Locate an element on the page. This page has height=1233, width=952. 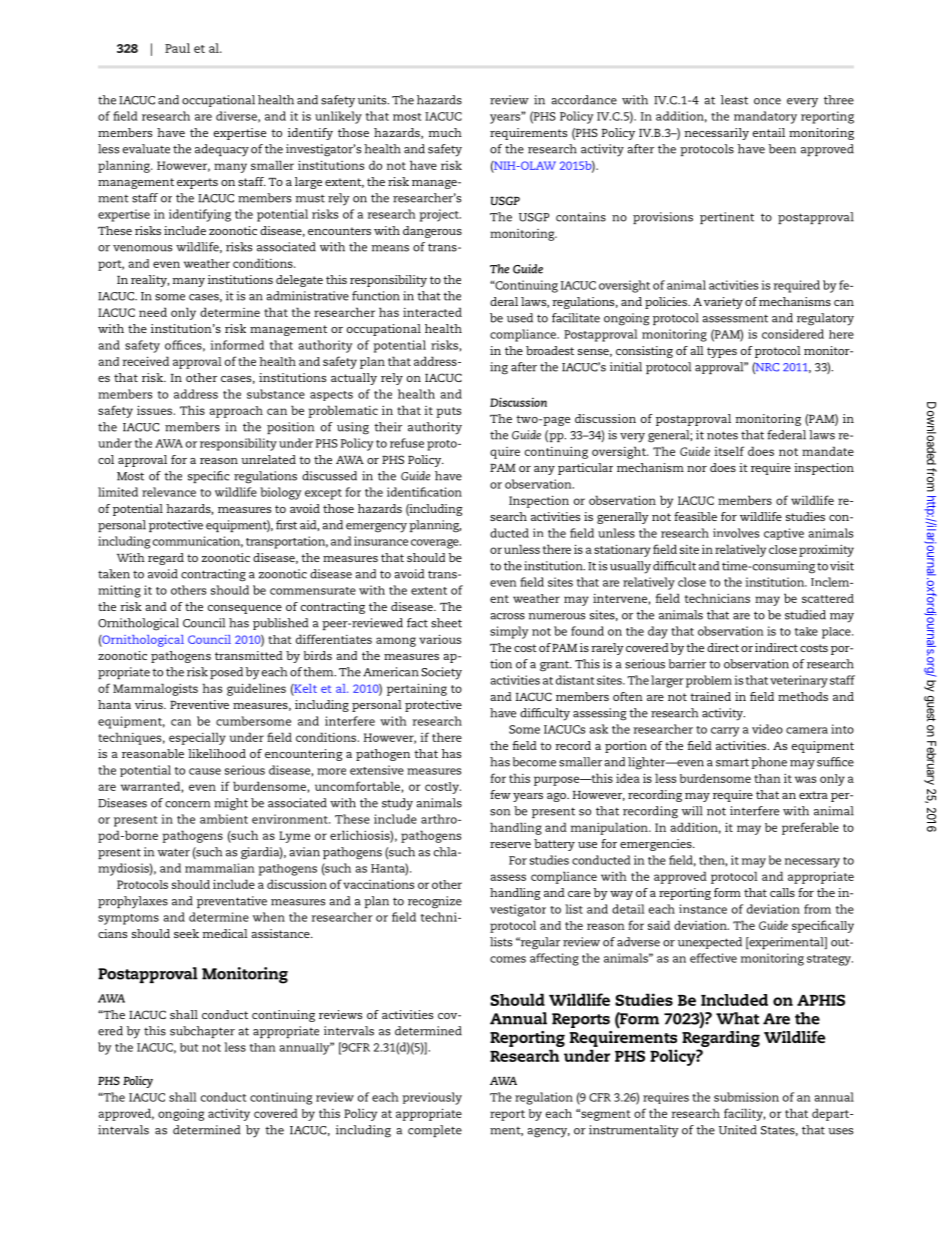
few is located at coordinates (500, 794).
